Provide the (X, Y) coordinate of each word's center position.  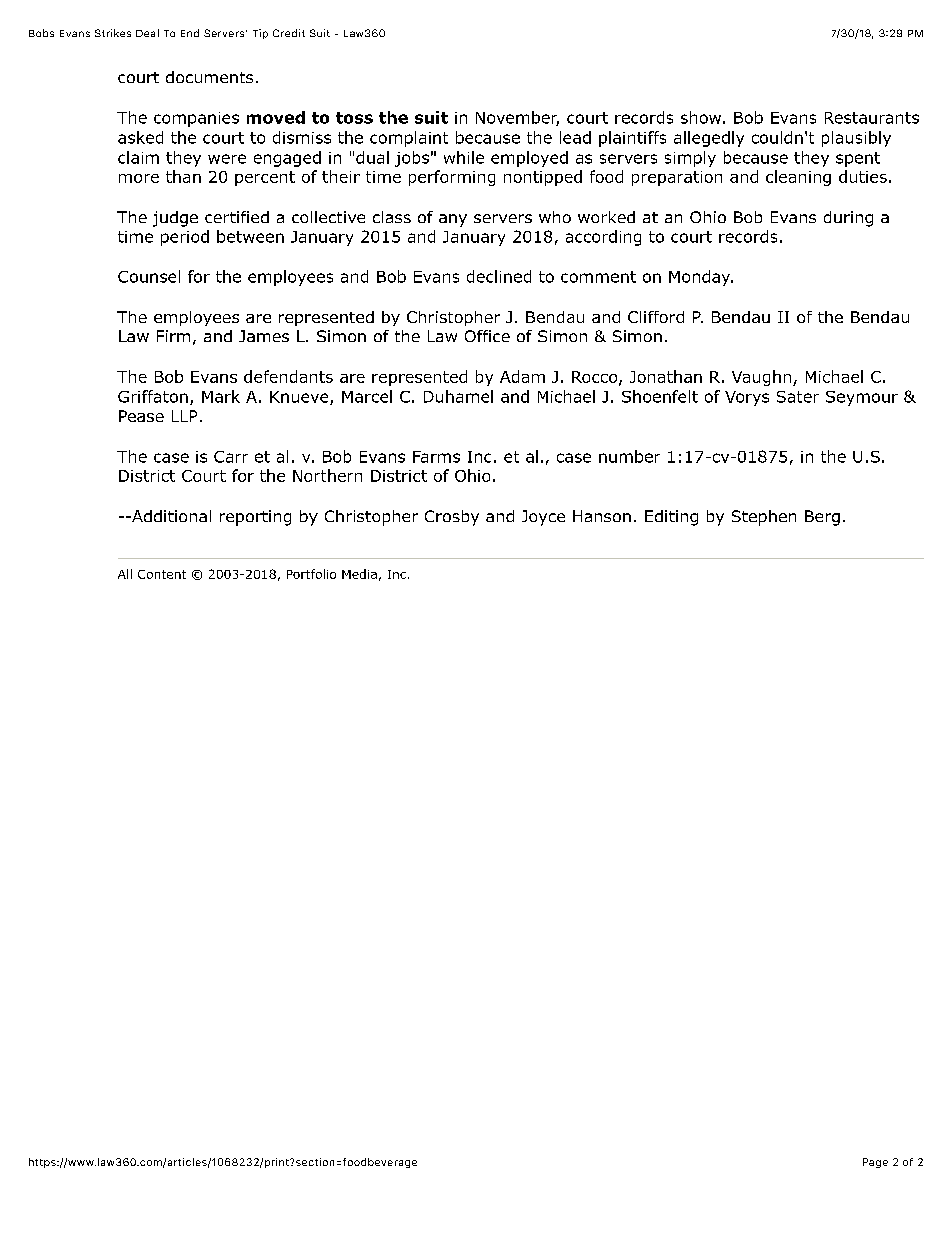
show (701, 117)
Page (875, 1163)
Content (162, 574)
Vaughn (761, 378)
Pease (141, 416)
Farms (436, 457)
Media (359, 574)
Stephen (764, 518)
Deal (147, 33)
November (517, 118)
